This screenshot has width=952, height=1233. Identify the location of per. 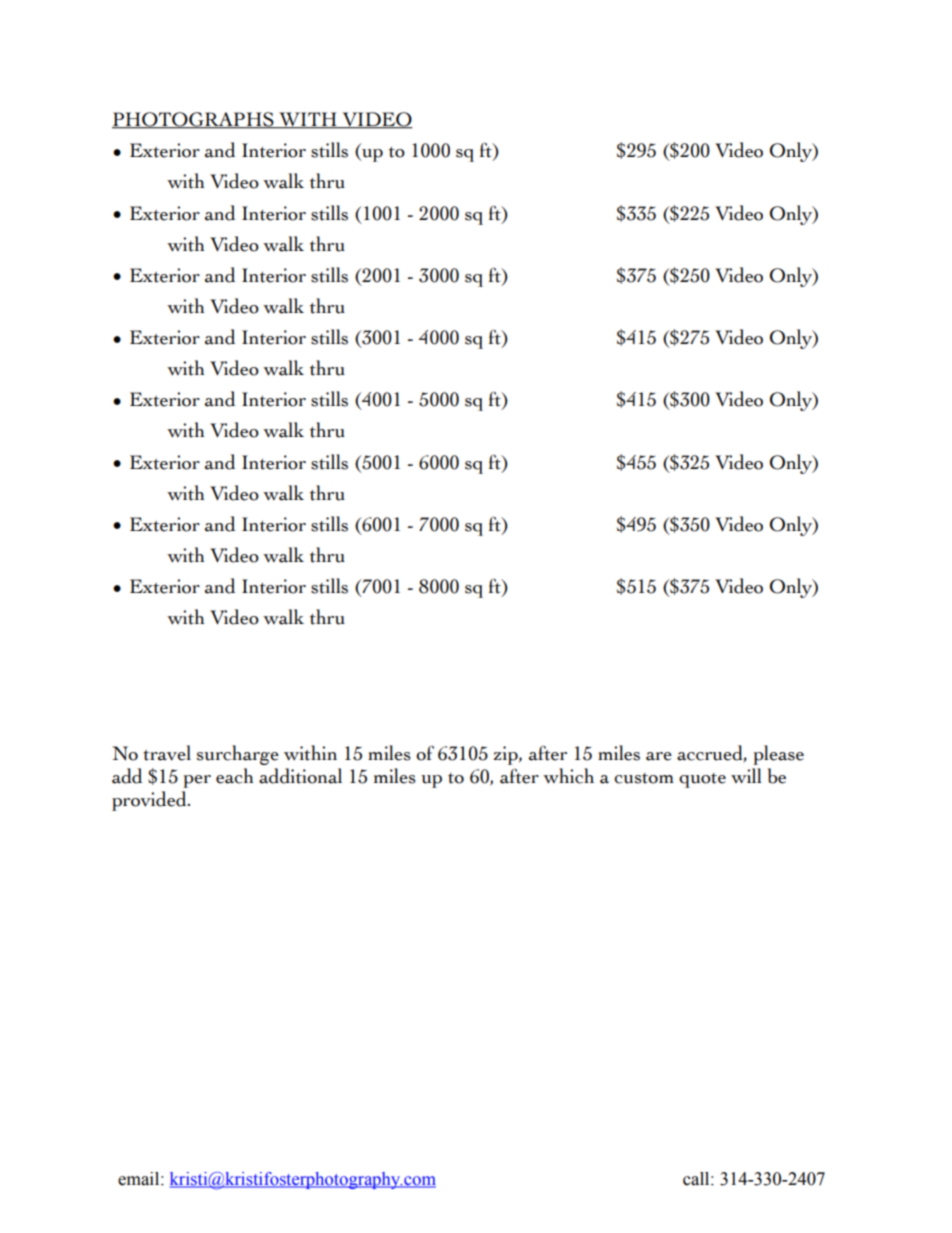
(197, 781).
